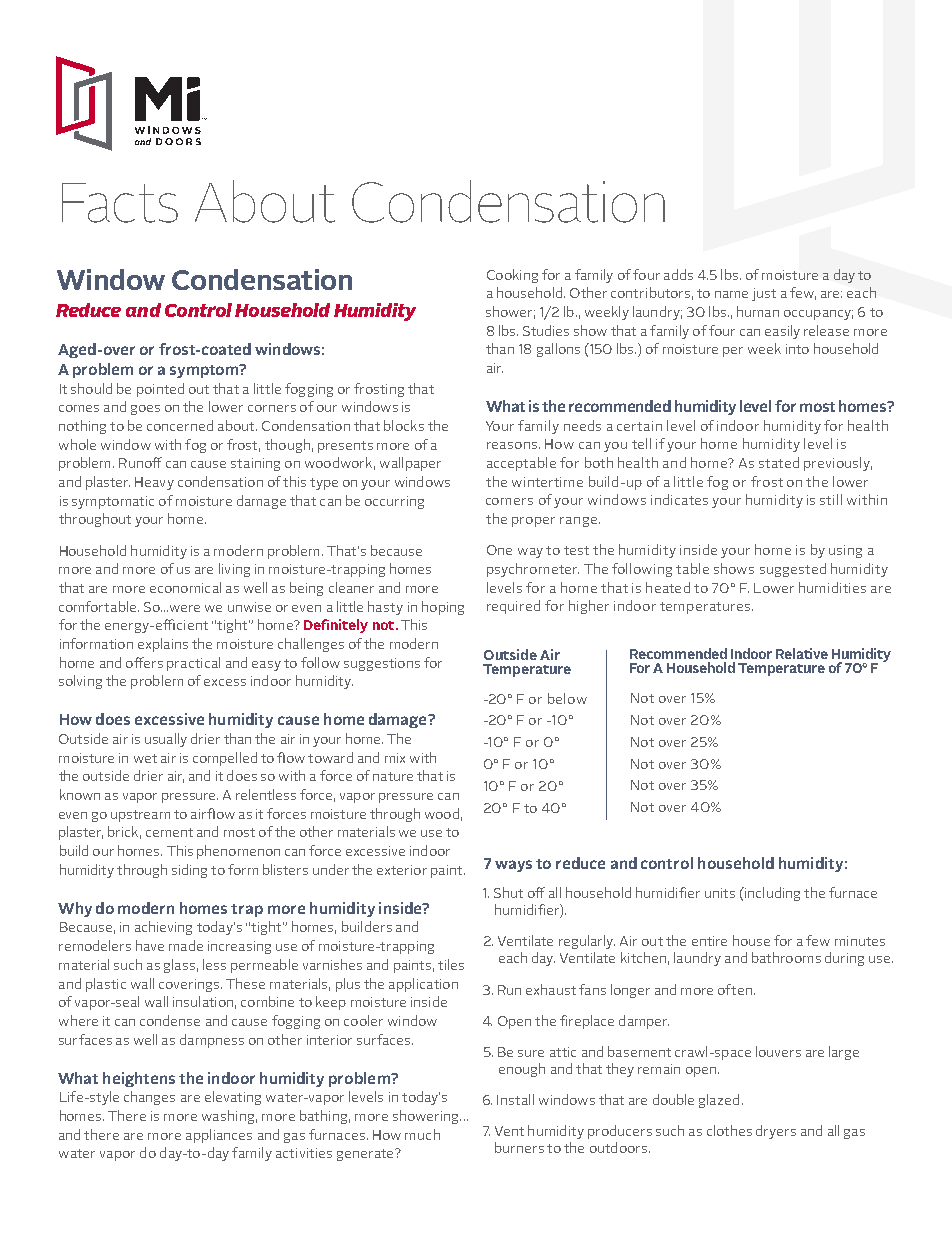  What do you see at coordinates (779, 462) in the image?
I see `stated` at bounding box center [779, 462].
